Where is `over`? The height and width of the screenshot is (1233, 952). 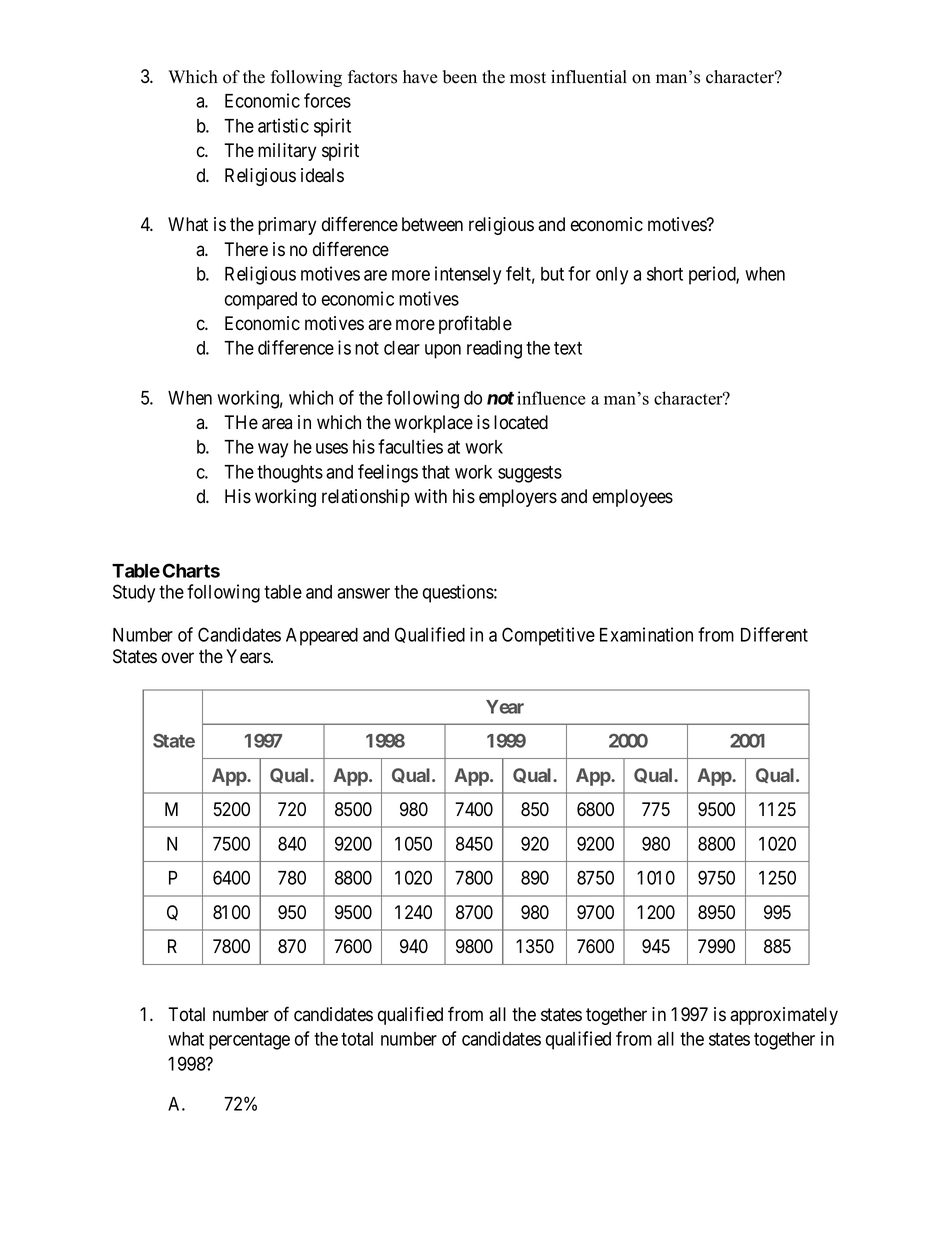
over is located at coordinates (178, 658).
